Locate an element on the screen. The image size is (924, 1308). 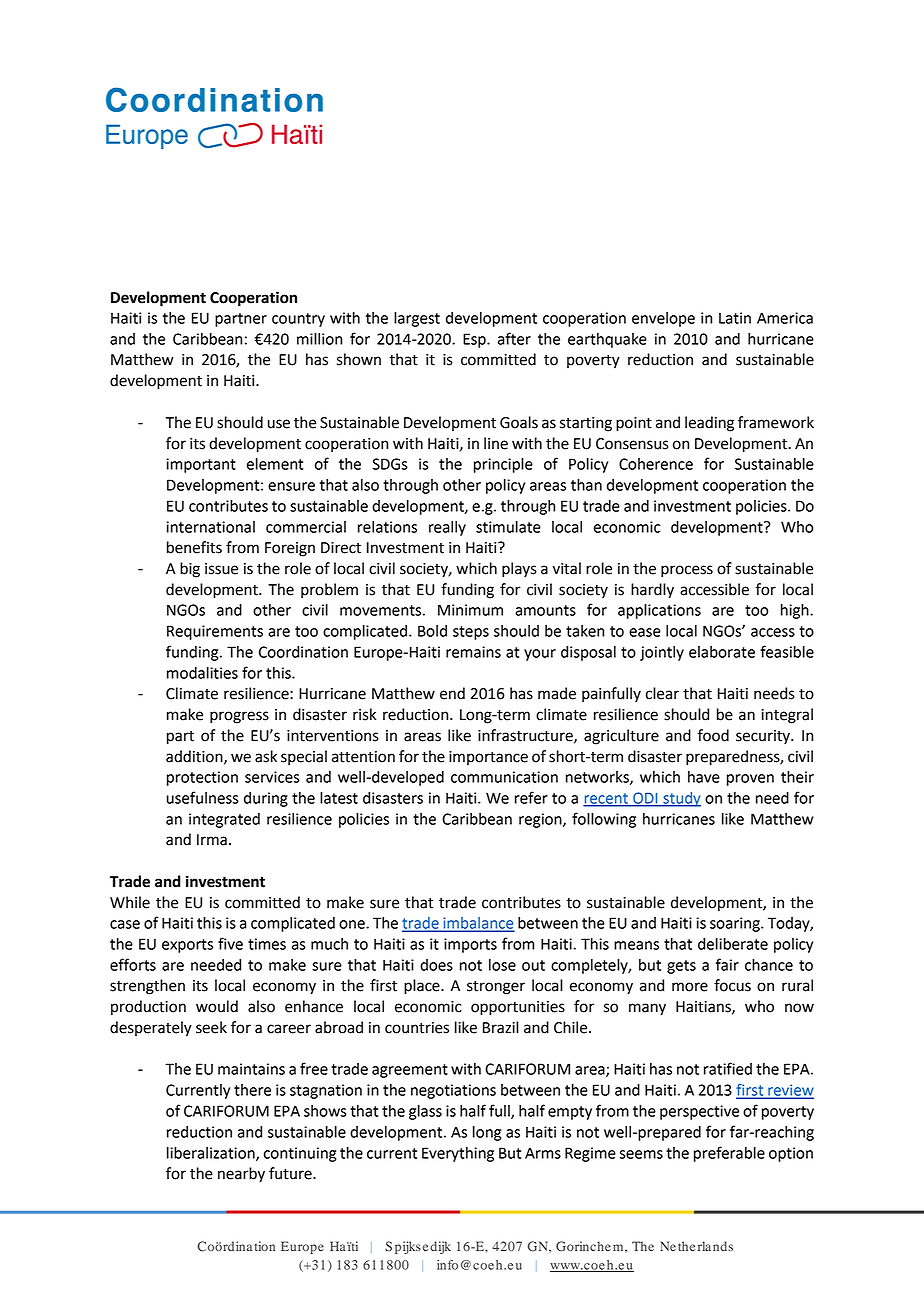
after is located at coordinates (514, 338).
